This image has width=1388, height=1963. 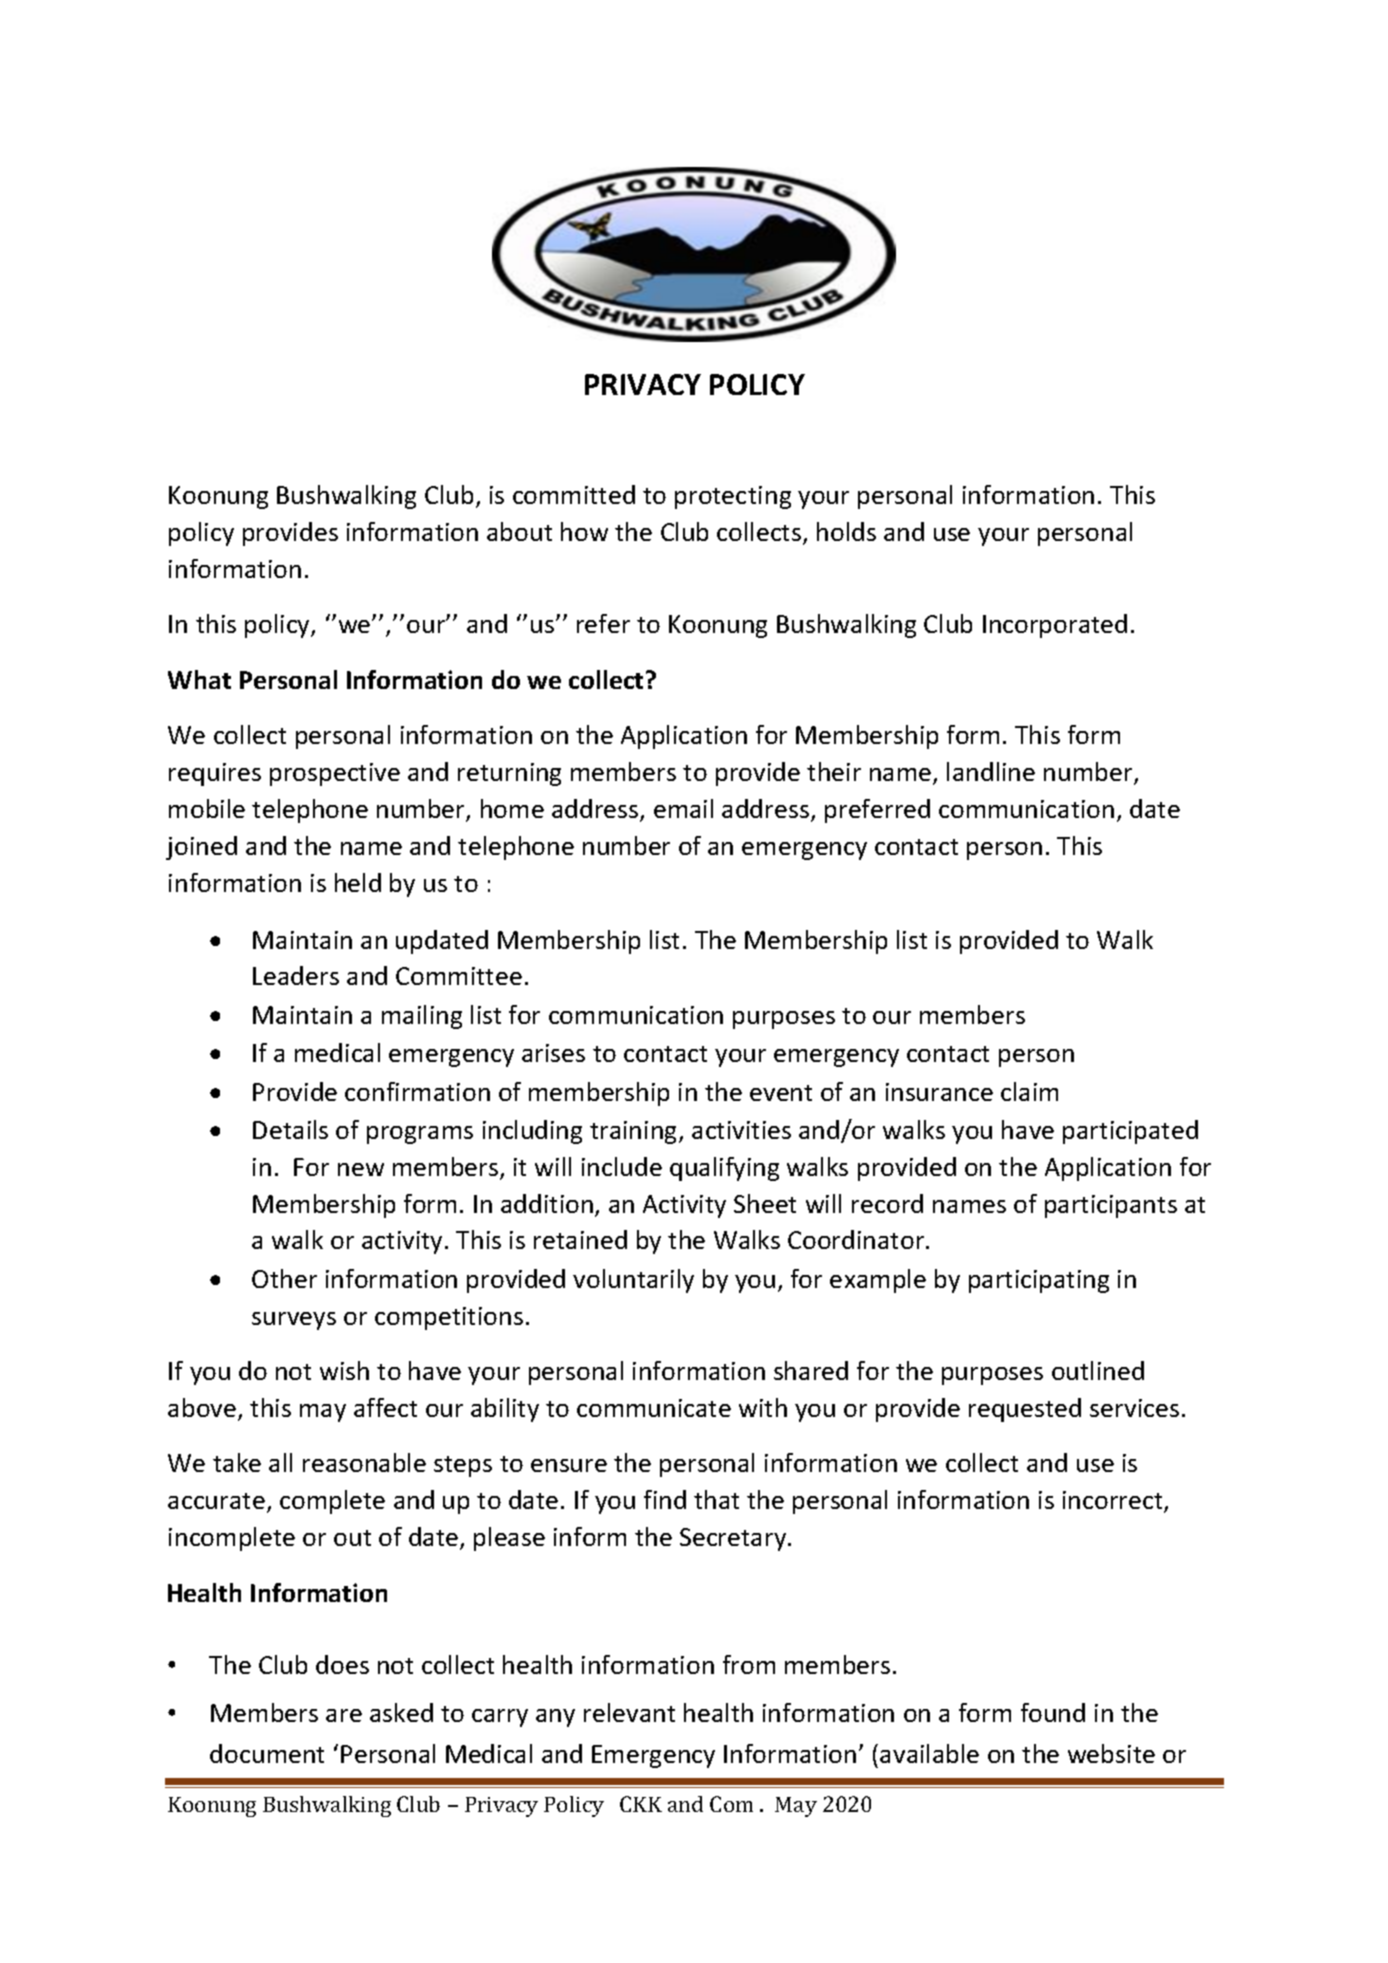 What do you see at coordinates (1025, 1410) in the image?
I see `requested` at bounding box center [1025, 1410].
